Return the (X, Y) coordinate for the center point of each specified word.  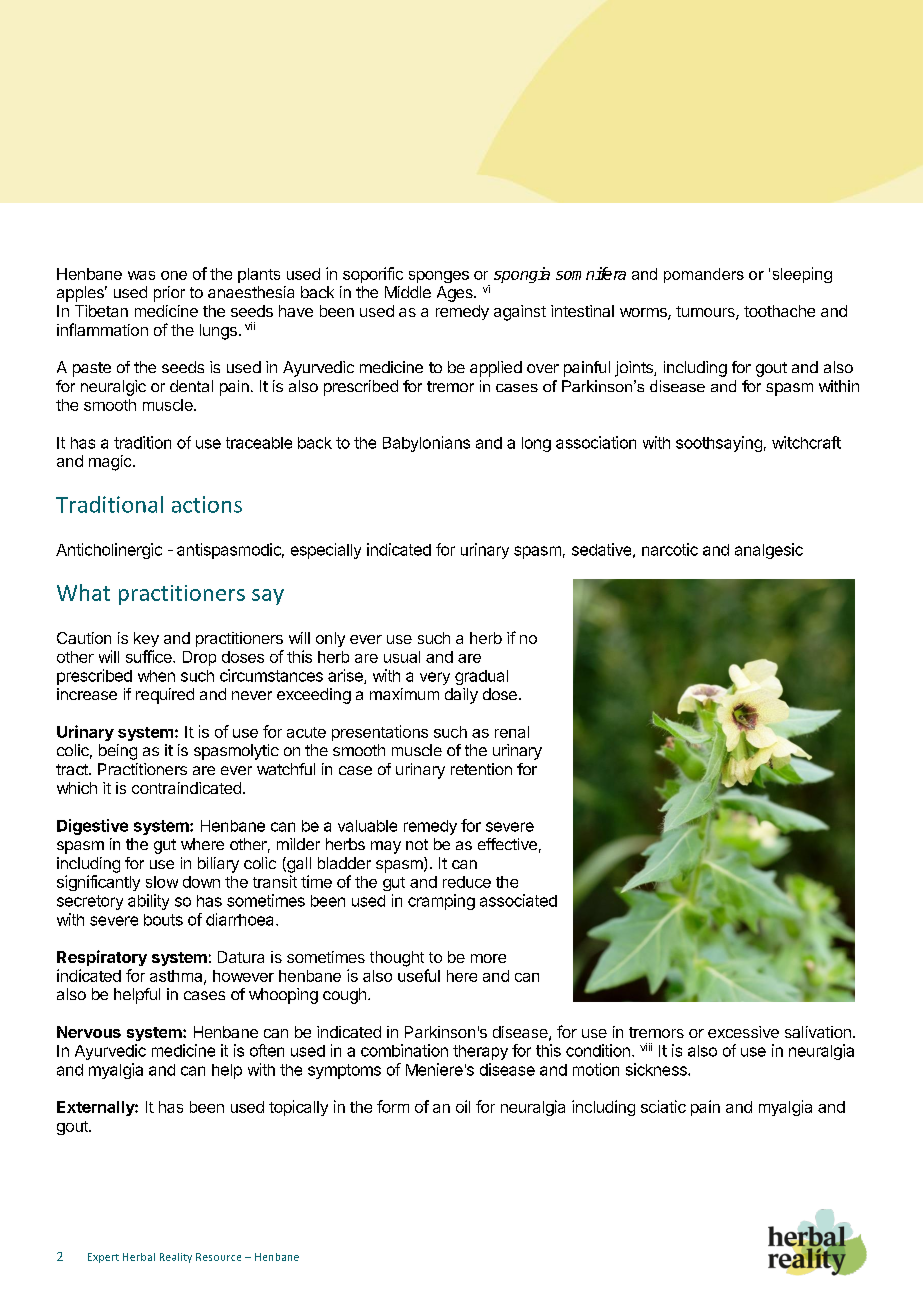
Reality (176, 1258)
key (146, 639)
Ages (456, 294)
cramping (441, 902)
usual (402, 657)
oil (463, 1106)
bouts (163, 920)
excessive (743, 1032)
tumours (706, 313)
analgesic (769, 551)
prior (169, 294)
